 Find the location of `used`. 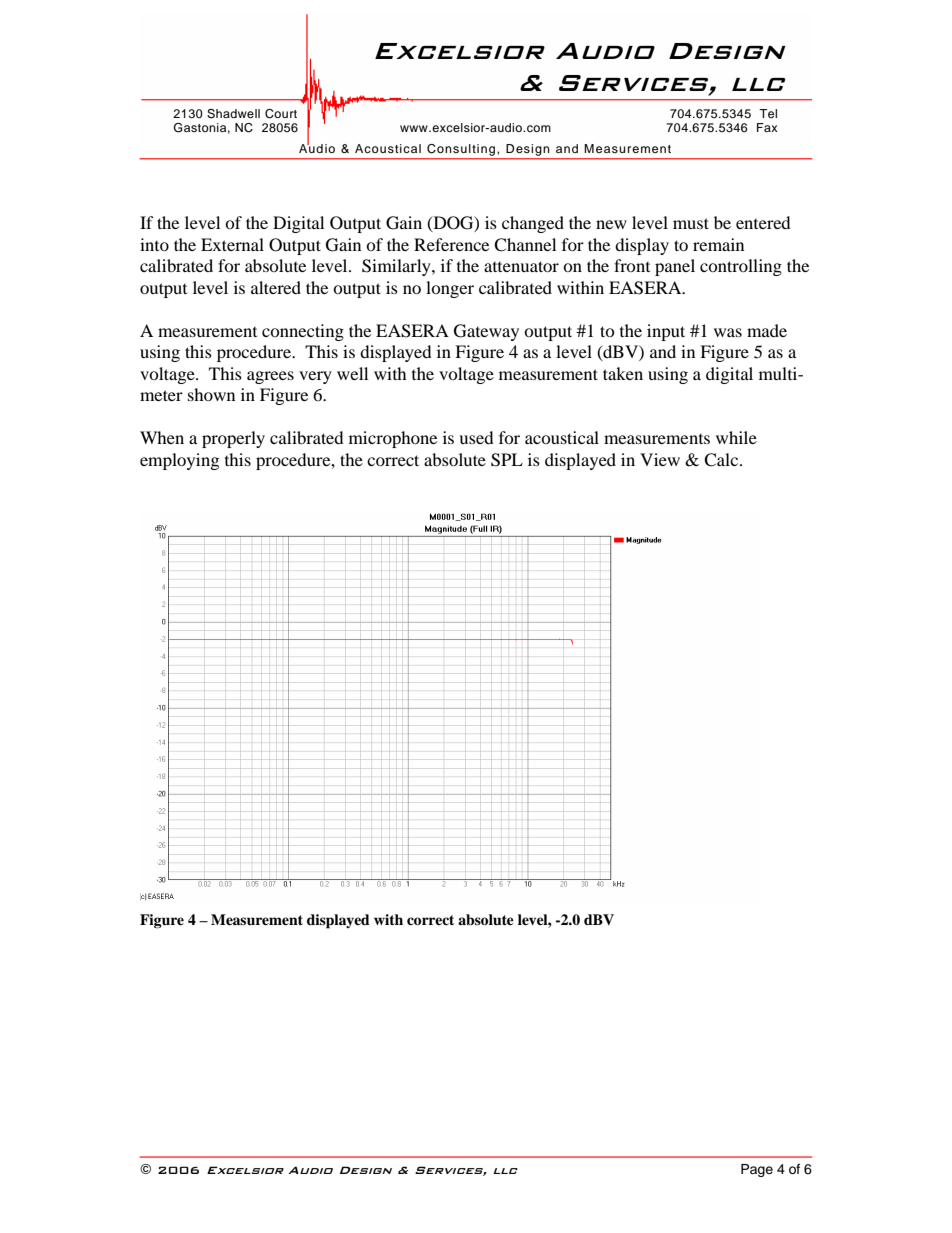

used is located at coordinates (476, 437).
